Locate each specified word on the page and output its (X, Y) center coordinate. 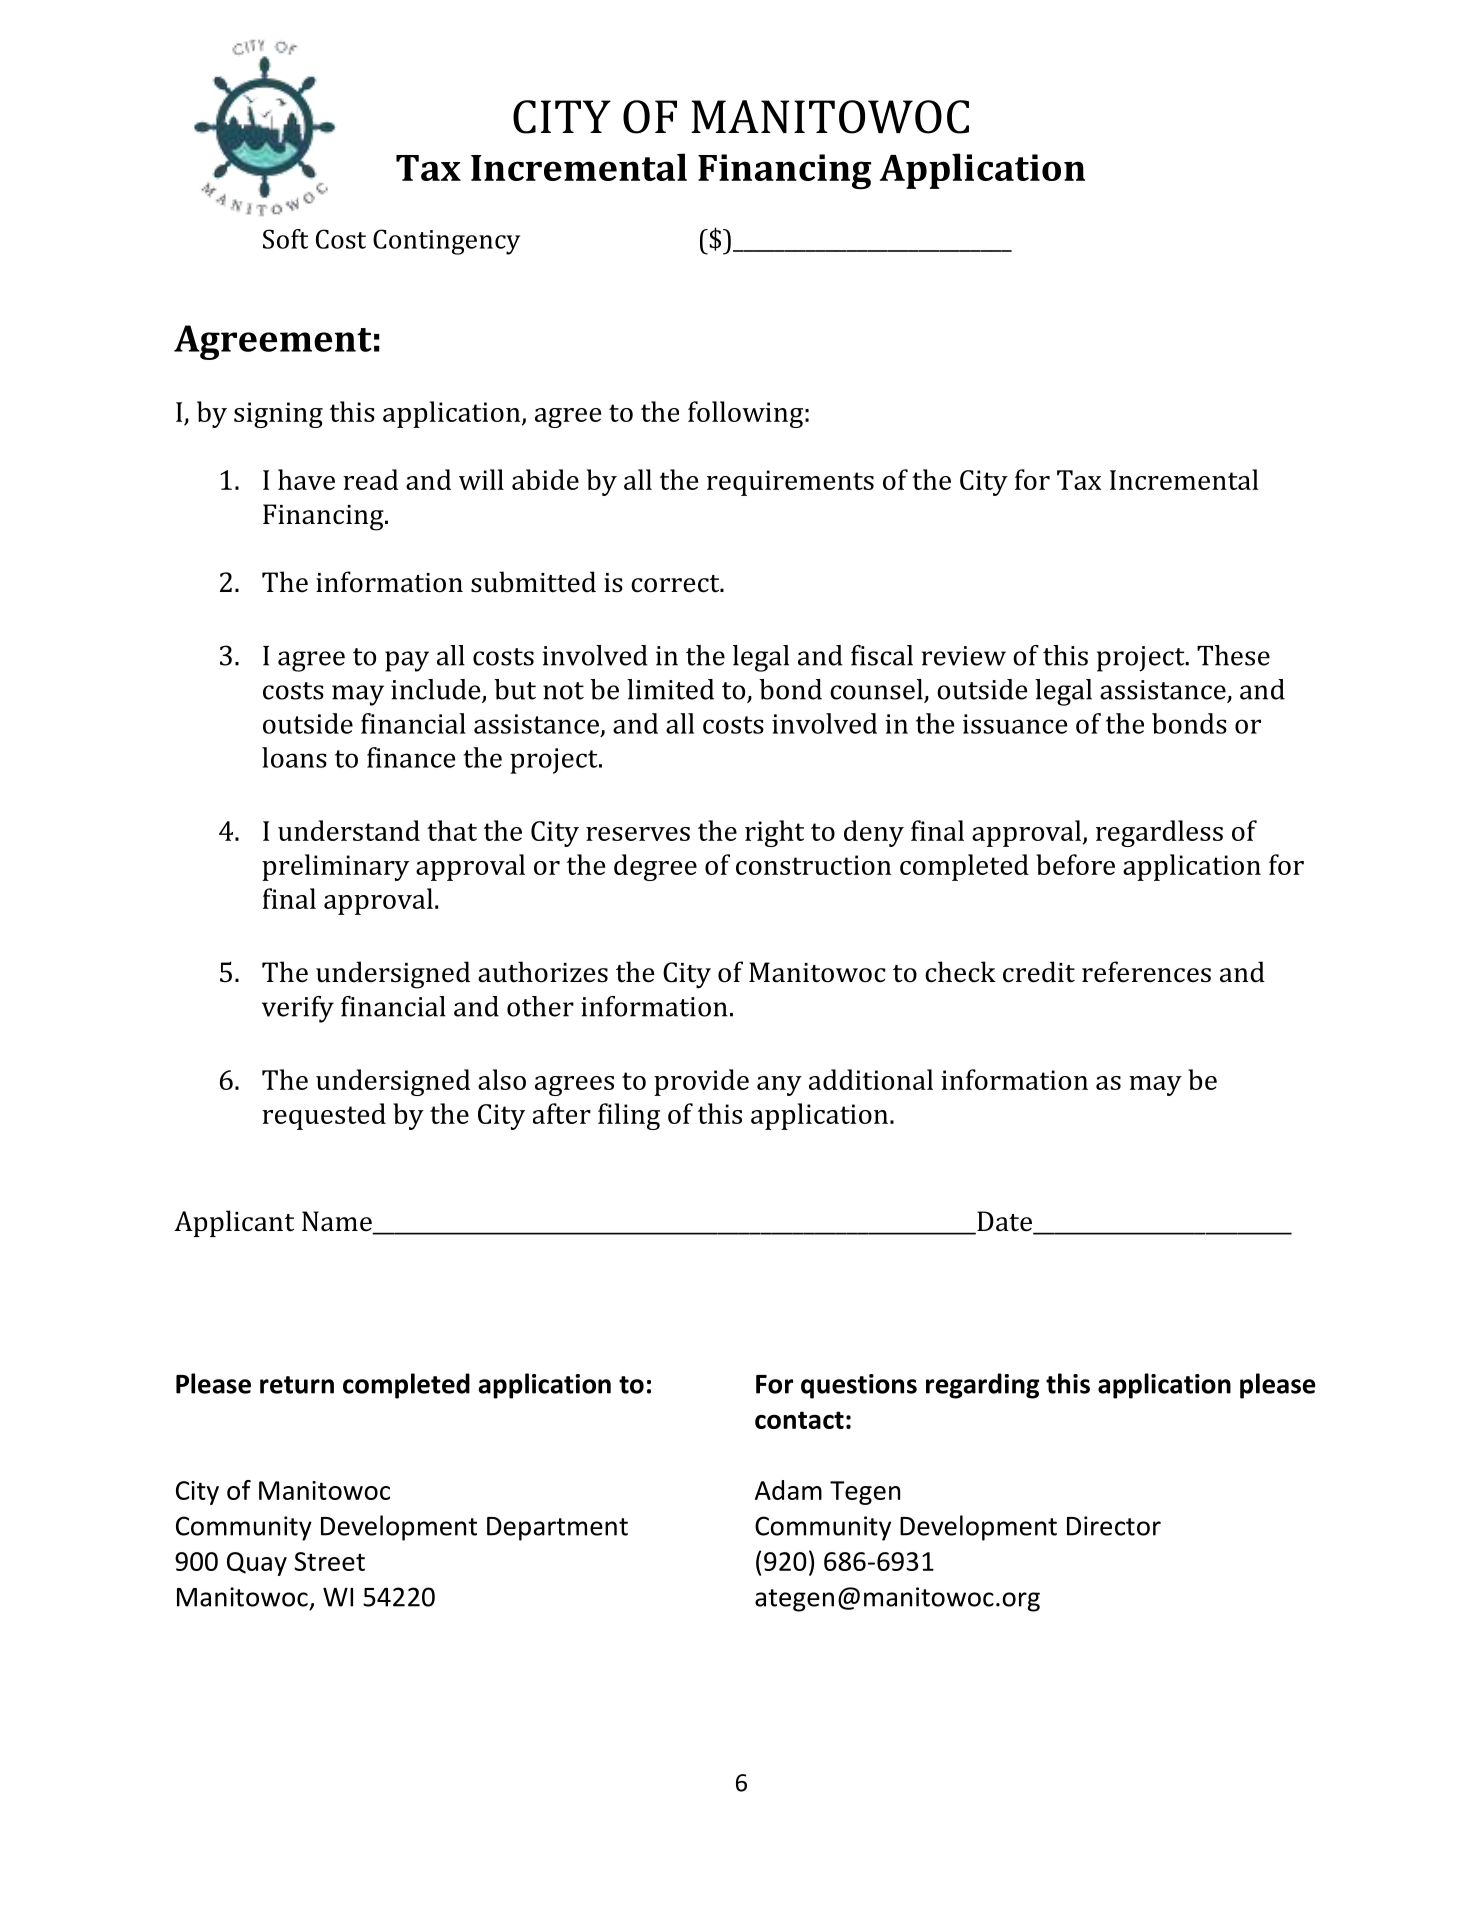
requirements (790, 483)
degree (655, 867)
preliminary (335, 867)
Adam (788, 1490)
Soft (285, 239)
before (1075, 864)
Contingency (446, 242)
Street (329, 1561)
